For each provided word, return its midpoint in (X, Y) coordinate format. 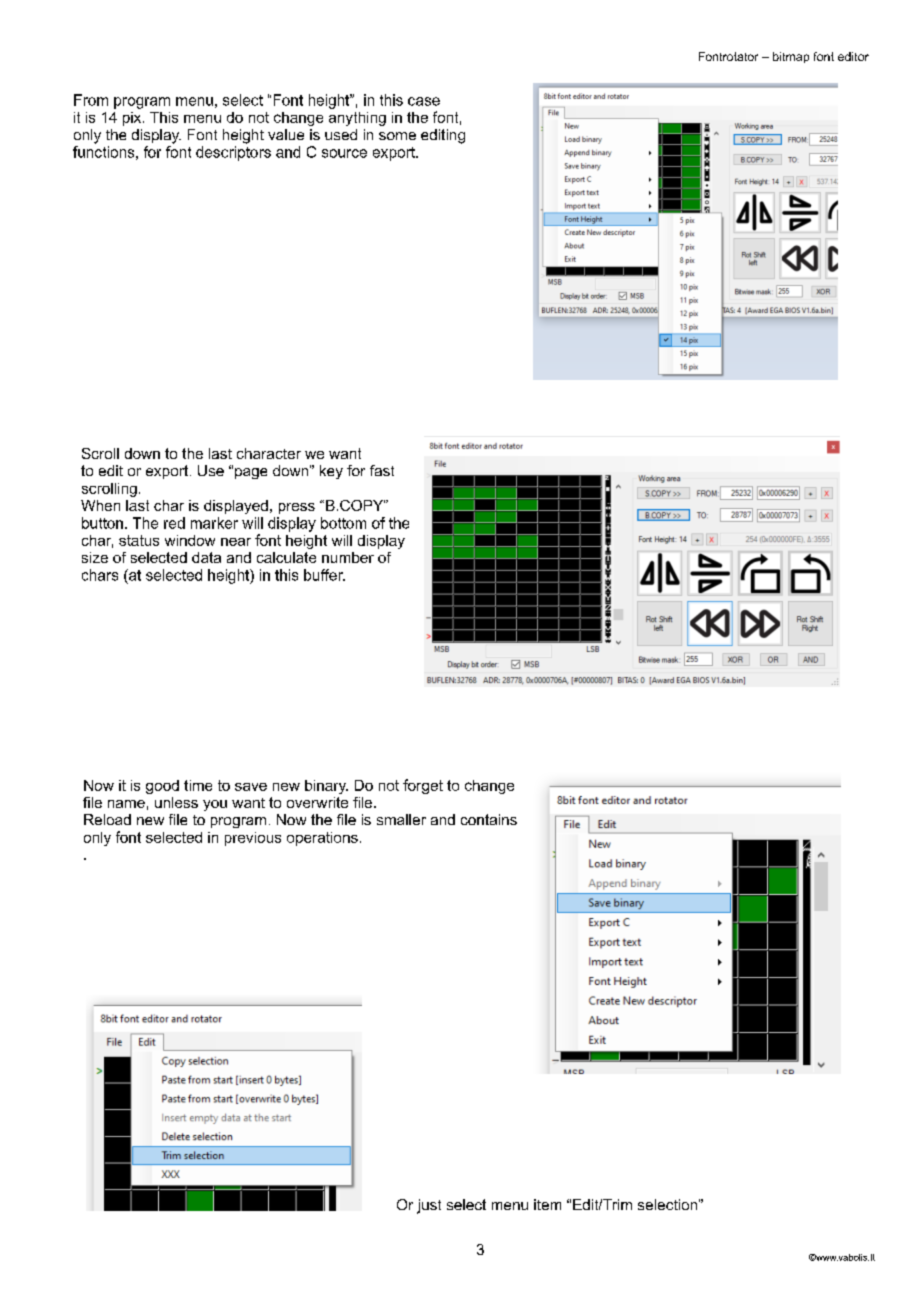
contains (489, 819)
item (547, 1204)
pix (133, 119)
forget (423, 786)
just (429, 1206)
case (424, 101)
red (174, 523)
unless (176, 802)
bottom (343, 523)
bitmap (791, 57)
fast (382, 470)
